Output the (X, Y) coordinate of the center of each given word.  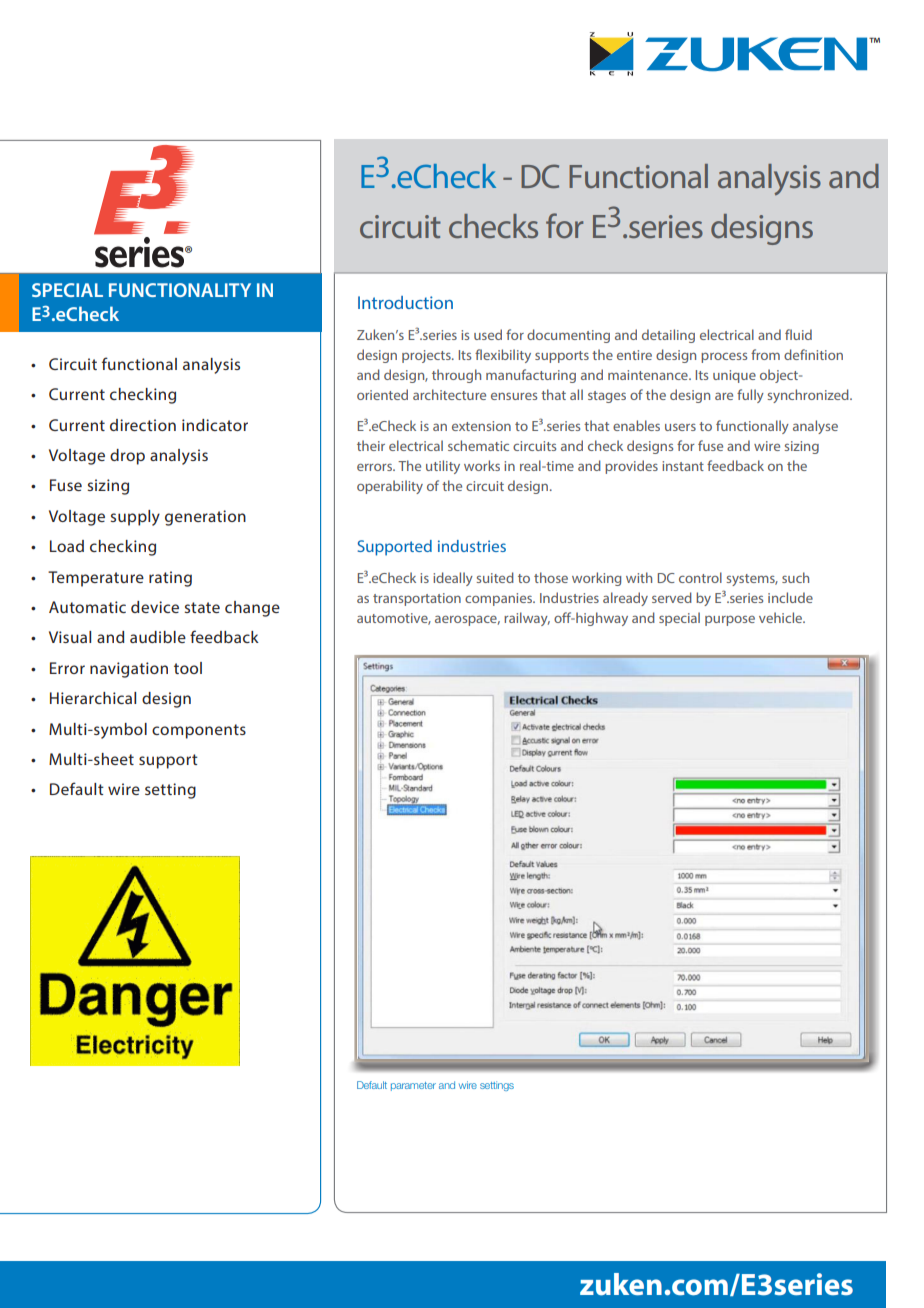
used (488, 334)
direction (143, 425)
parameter (413, 1086)
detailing (668, 336)
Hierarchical (93, 698)
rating (170, 579)
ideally (453, 579)
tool (188, 668)
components (199, 731)
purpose (730, 621)
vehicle (782, 617)
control (700, 577)
